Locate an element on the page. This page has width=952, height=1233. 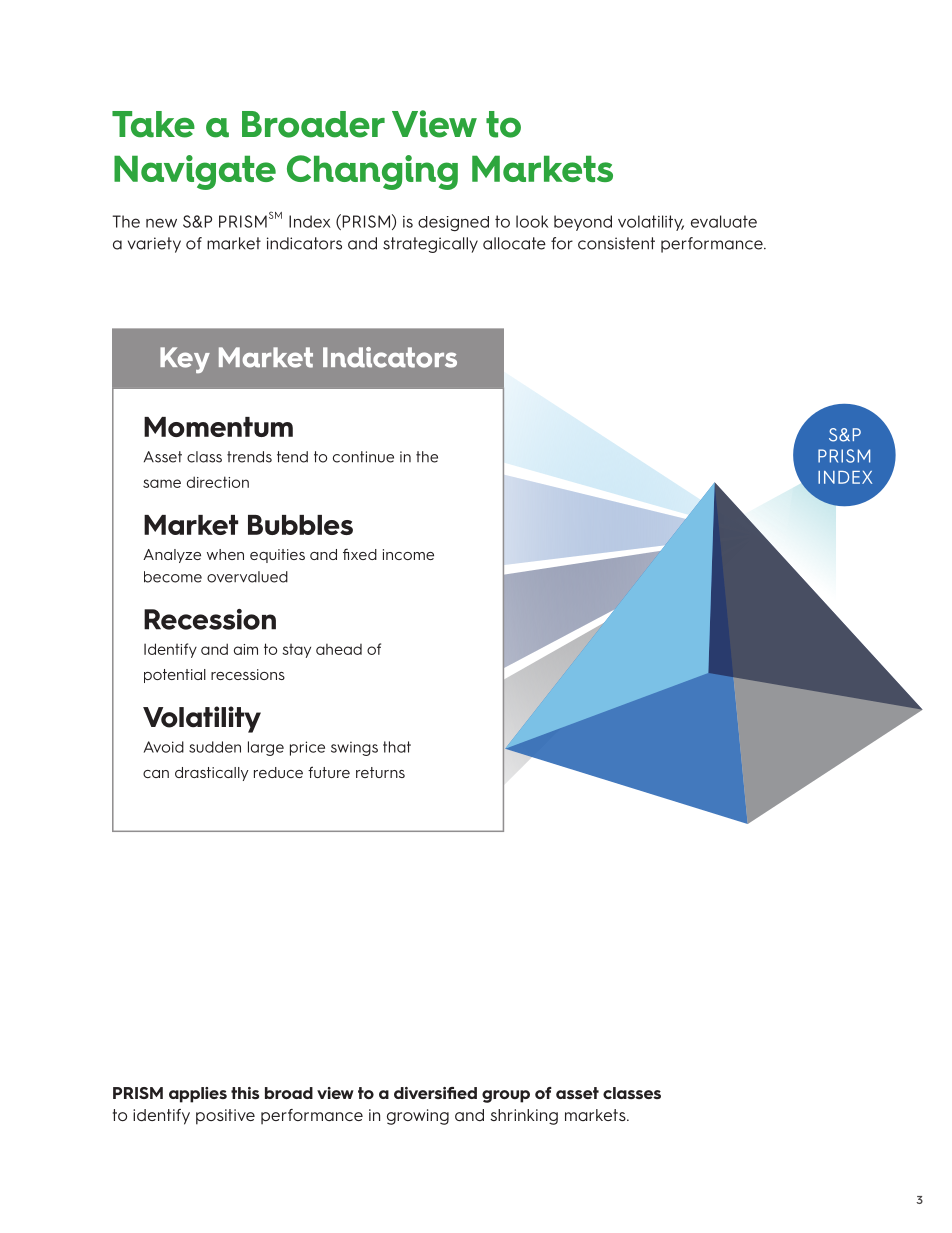
that is located at coordinates (397, 747).
